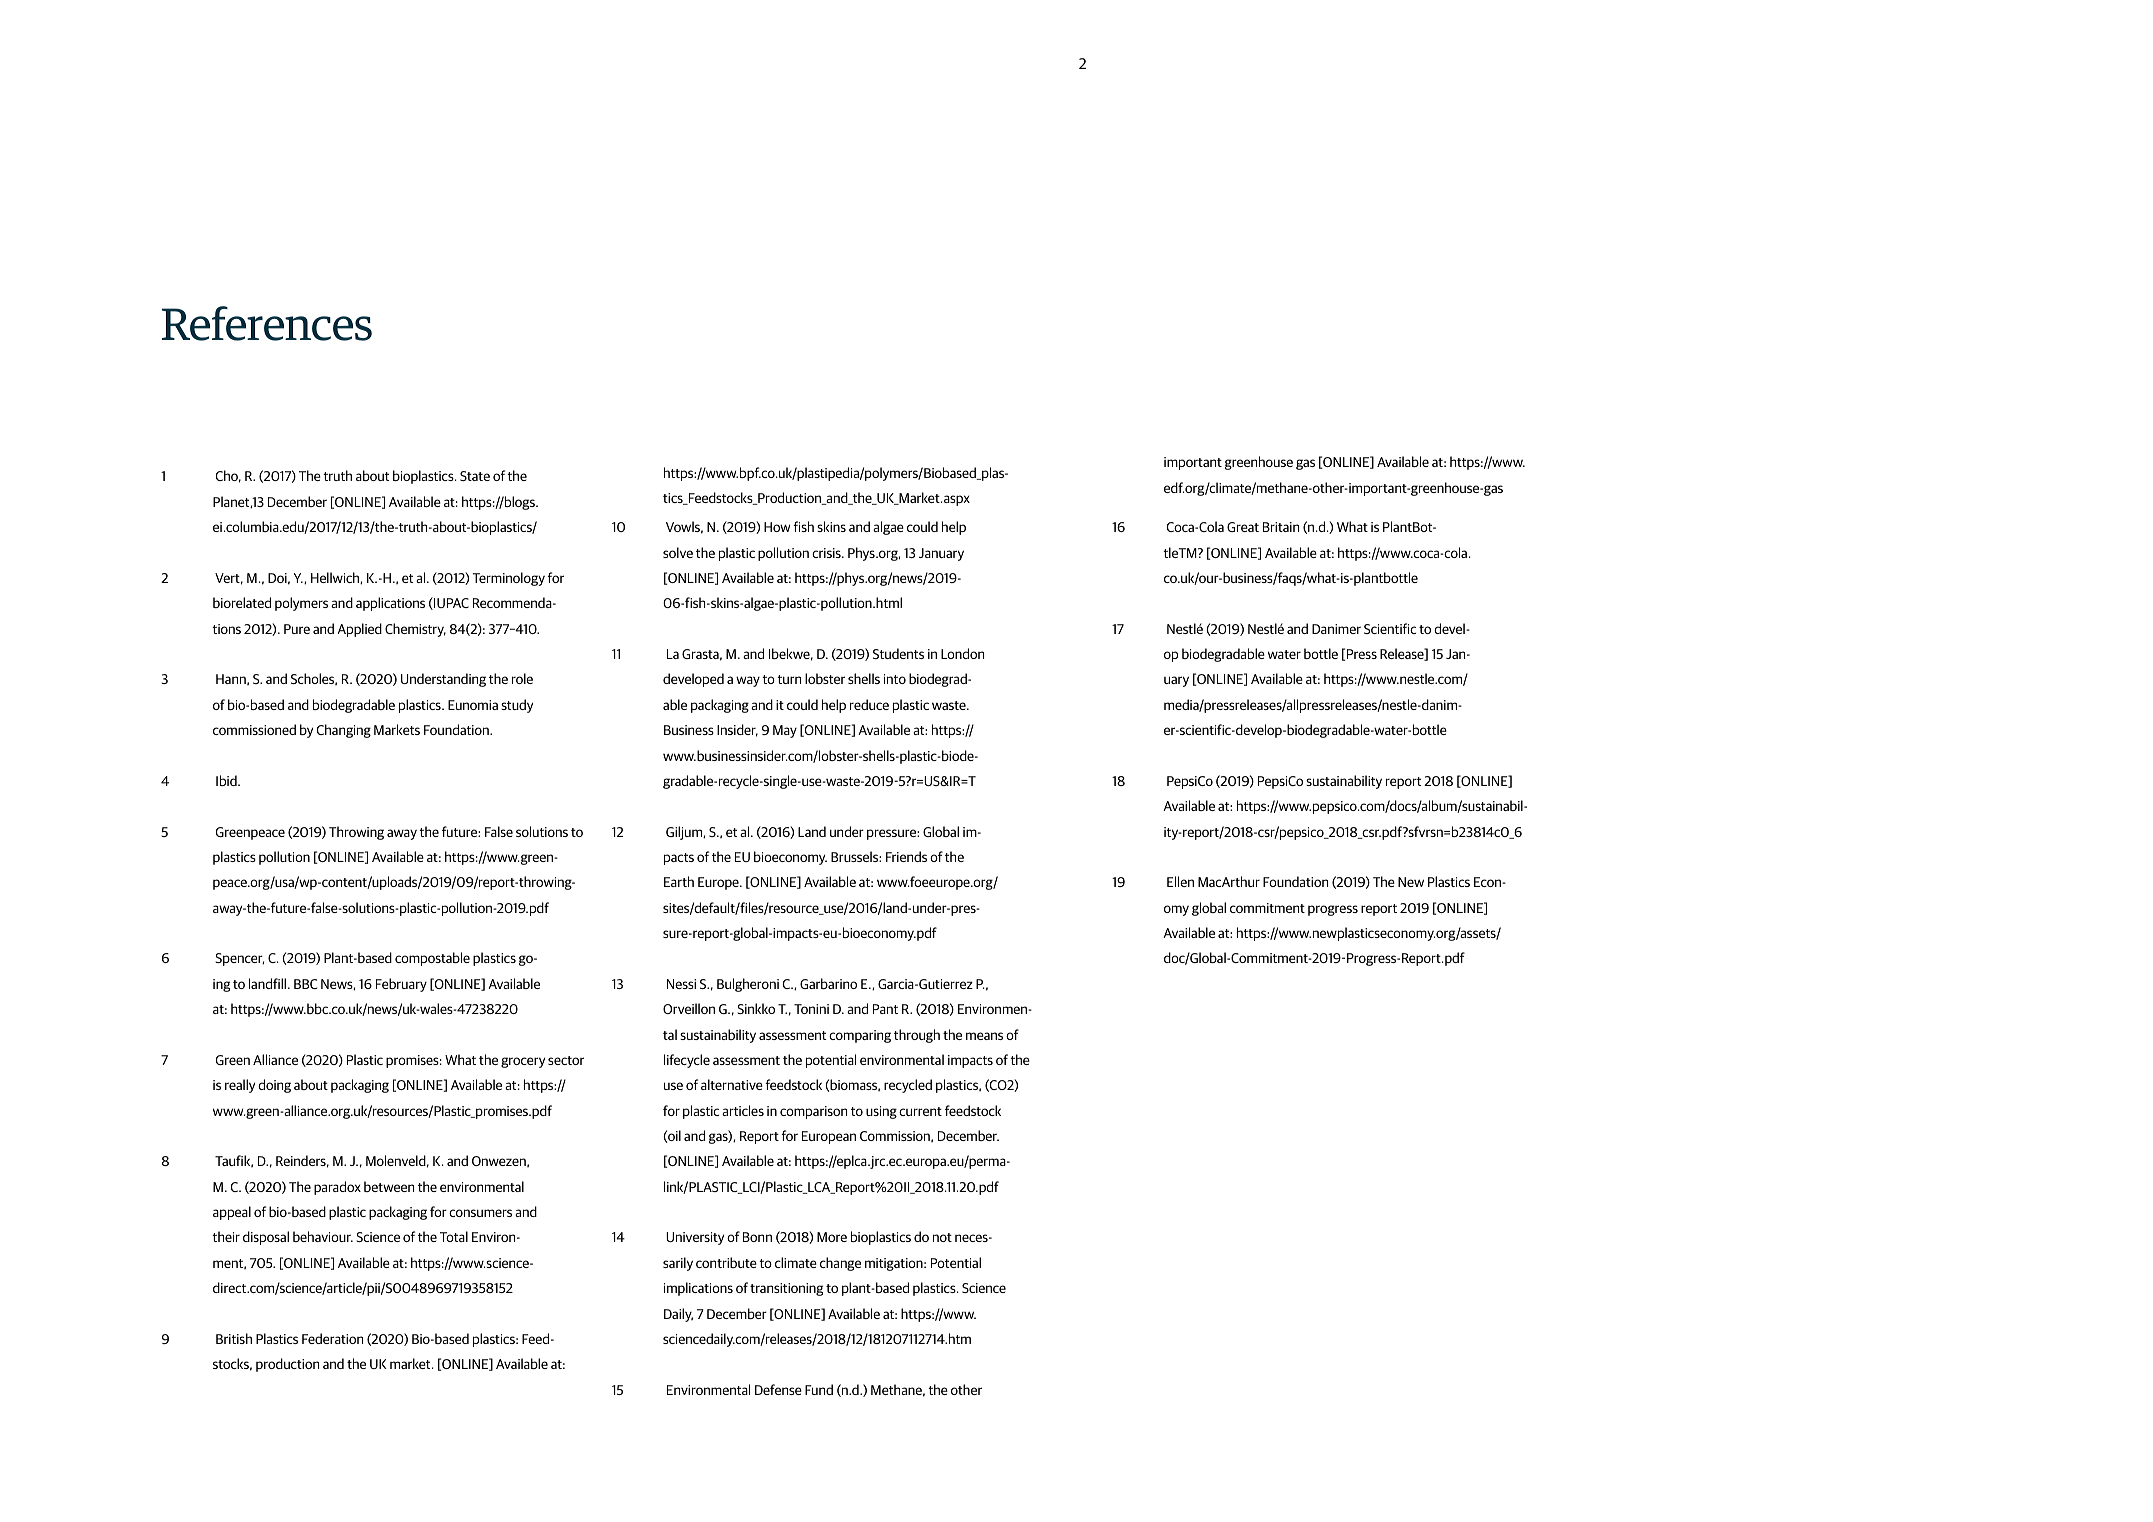 Image resolution: width=2153 pixels, height=1522 pixels. I want to click on References, so click(267, 323).
